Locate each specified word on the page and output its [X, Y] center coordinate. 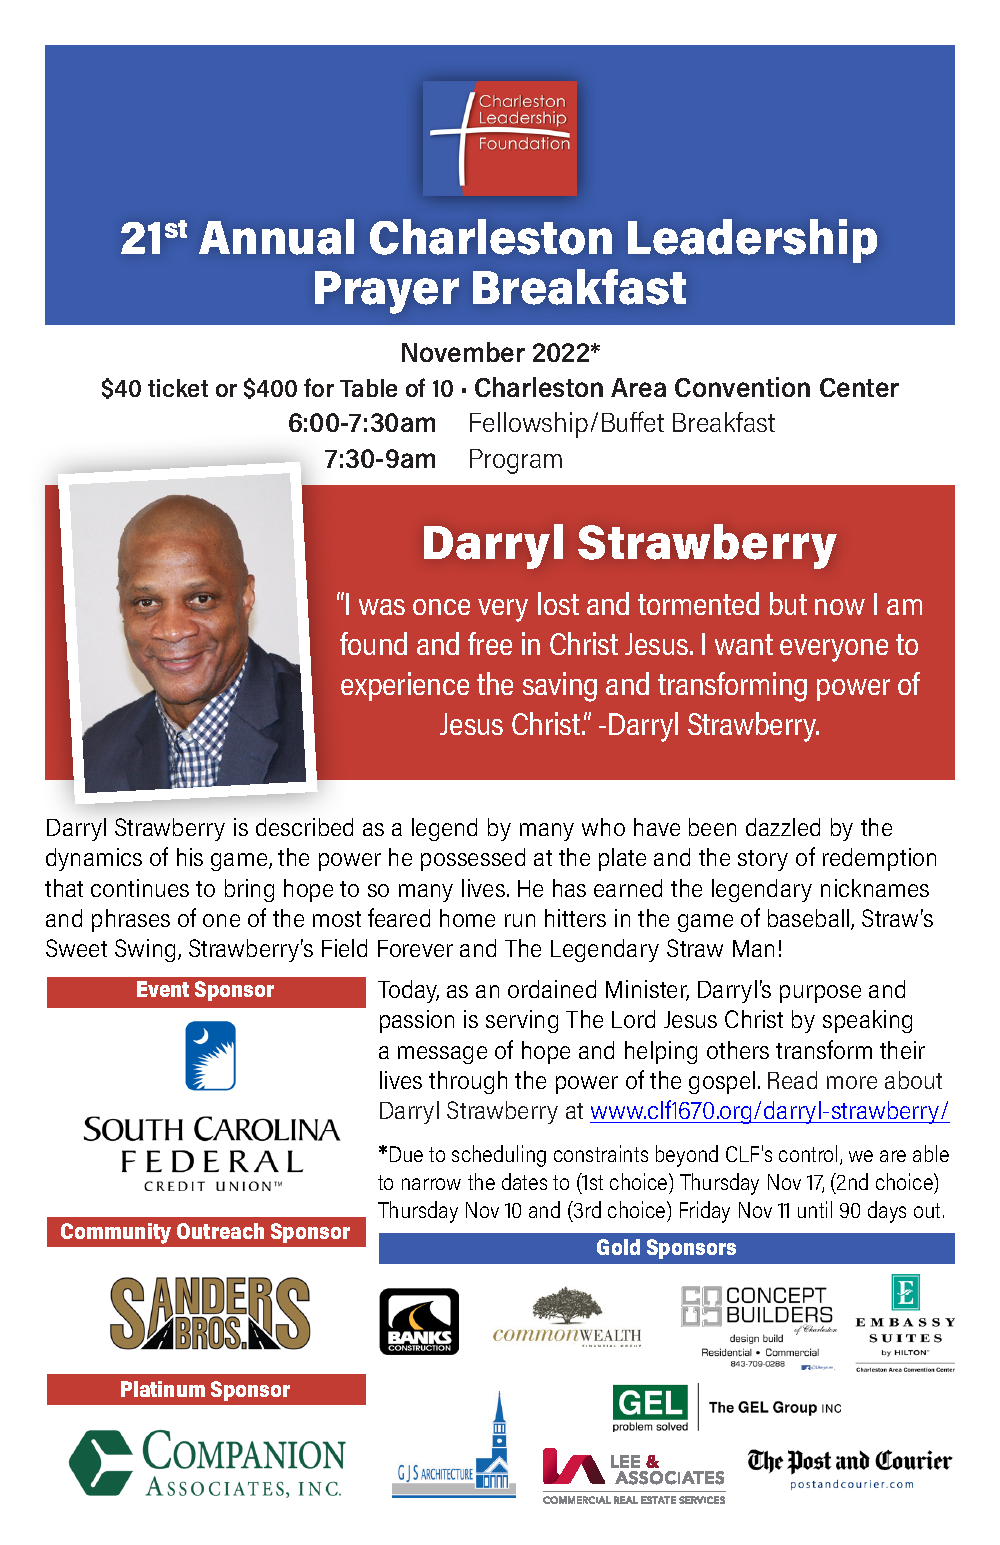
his [190, 857]
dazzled [783, 827]
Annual [276, 237]
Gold [618, 1247]
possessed [473, 859]
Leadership [752, 241]
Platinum [163, 1389]
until [815, 1209]
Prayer [387, 292]
